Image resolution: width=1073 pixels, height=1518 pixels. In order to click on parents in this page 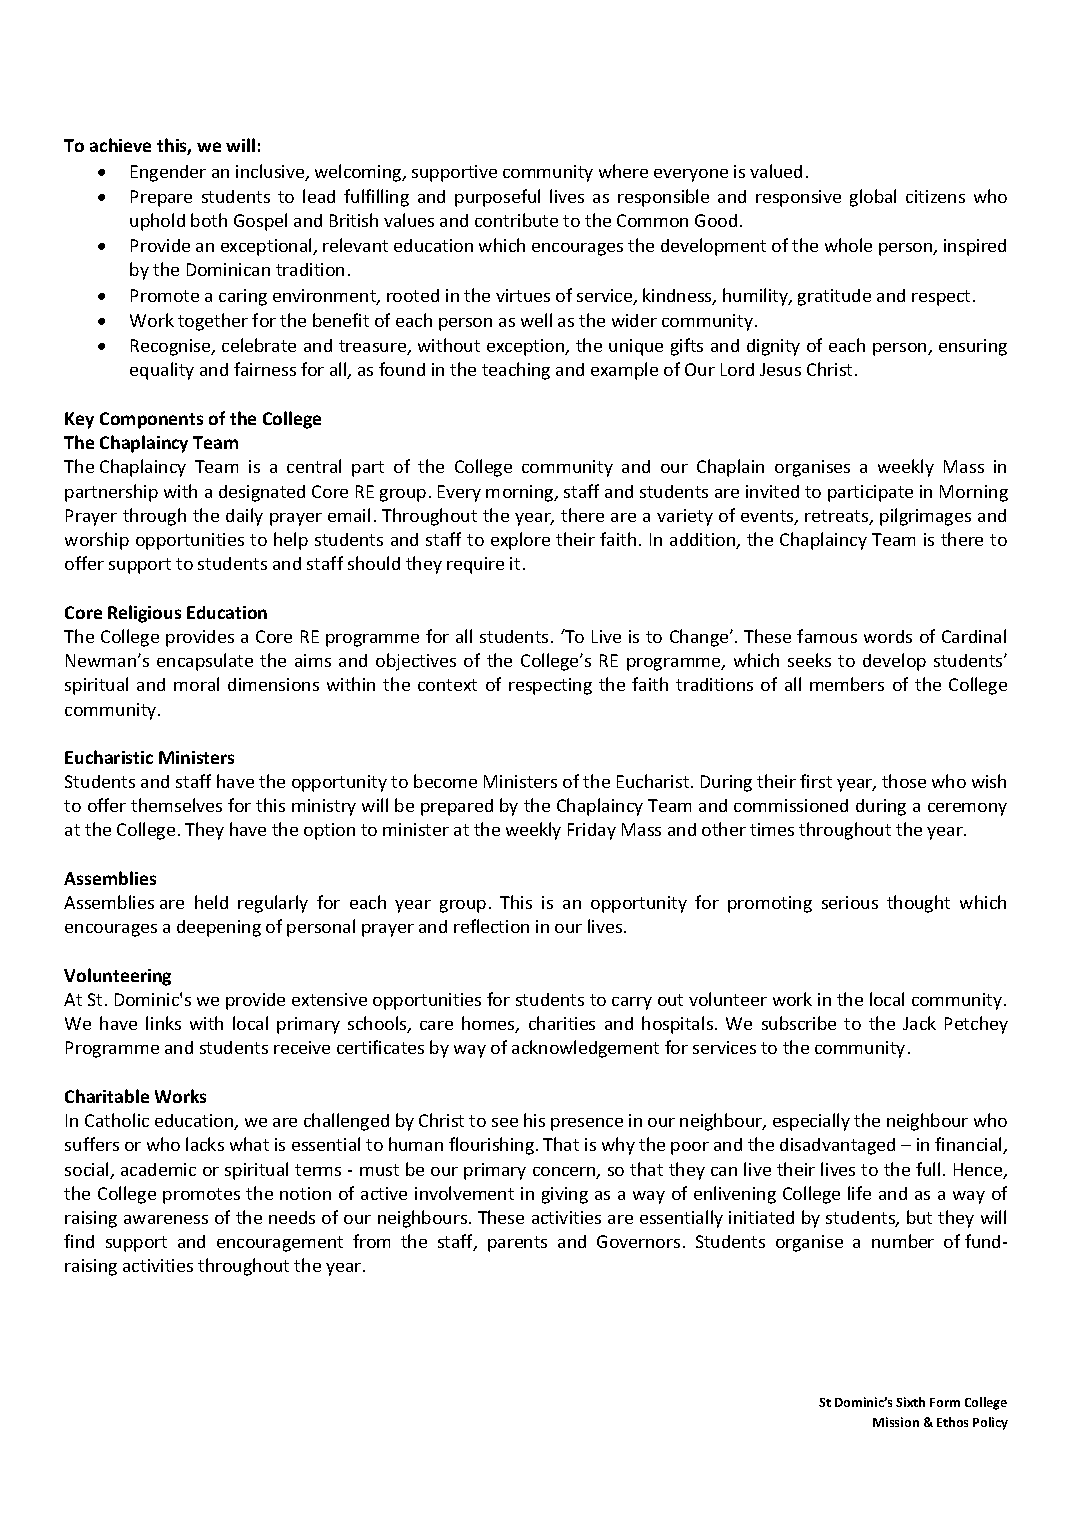, I will do `click(517, 1244)`.
